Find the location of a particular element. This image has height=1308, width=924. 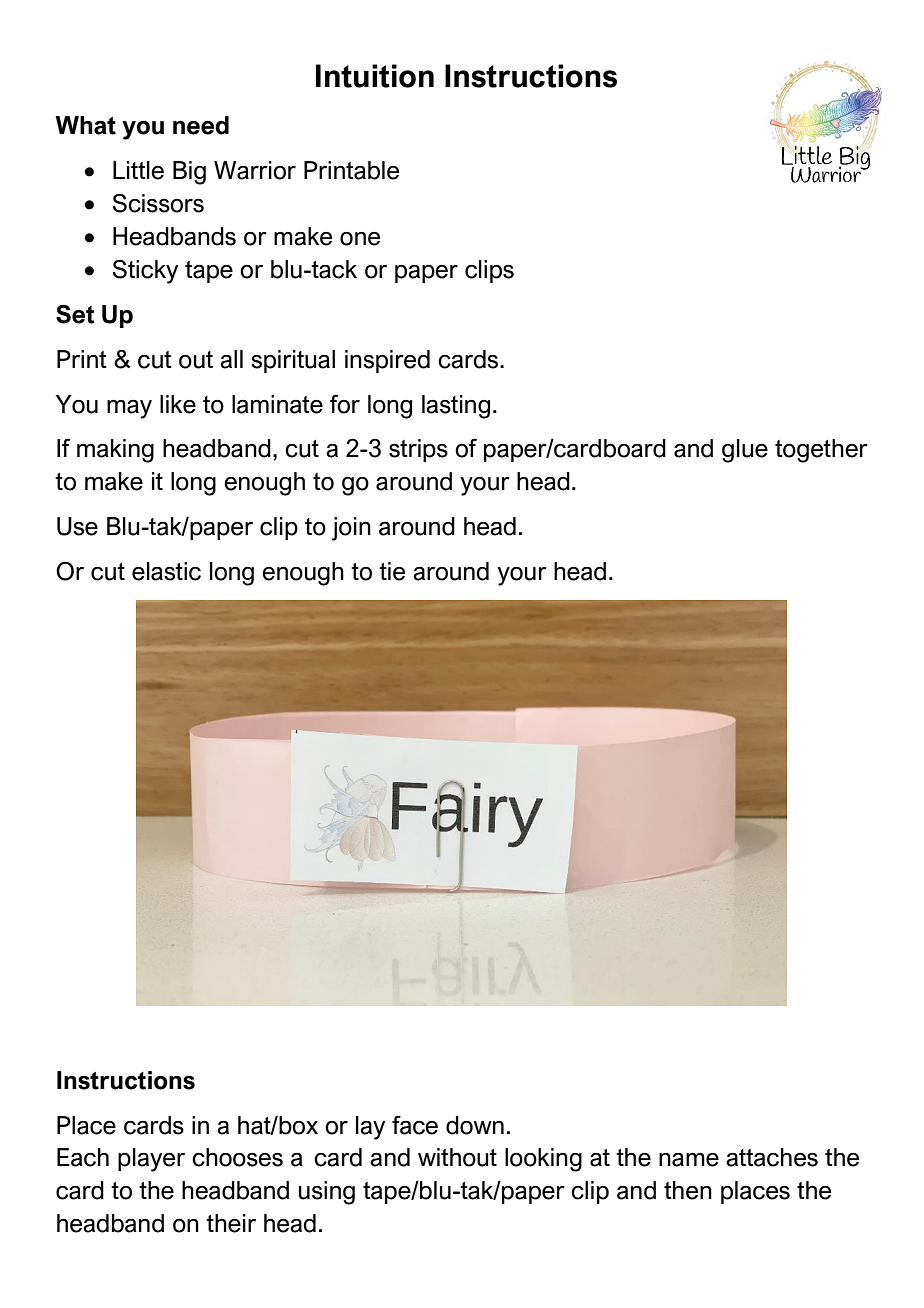

player is located at coordinates (151, 1160).
